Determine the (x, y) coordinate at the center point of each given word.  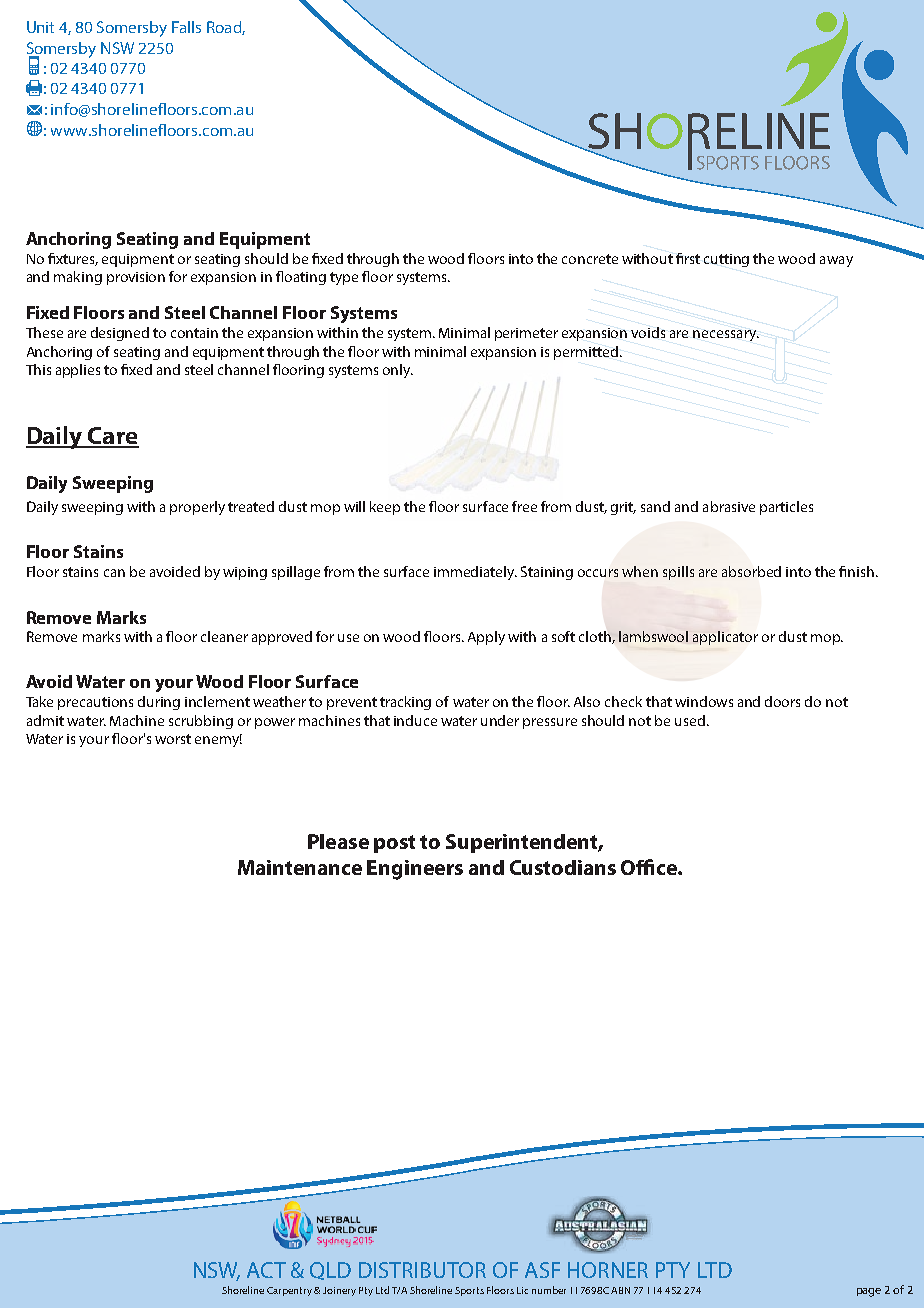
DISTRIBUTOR (422, 1270)
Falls (186, 27)
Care (112, 437)
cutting (726, 260)
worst (173, 739)
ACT (266, 1270)
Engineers (415, 870)
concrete (590, 259)
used (690, 720)
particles (786, 508)
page (869, 1292)
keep (385, 508)
